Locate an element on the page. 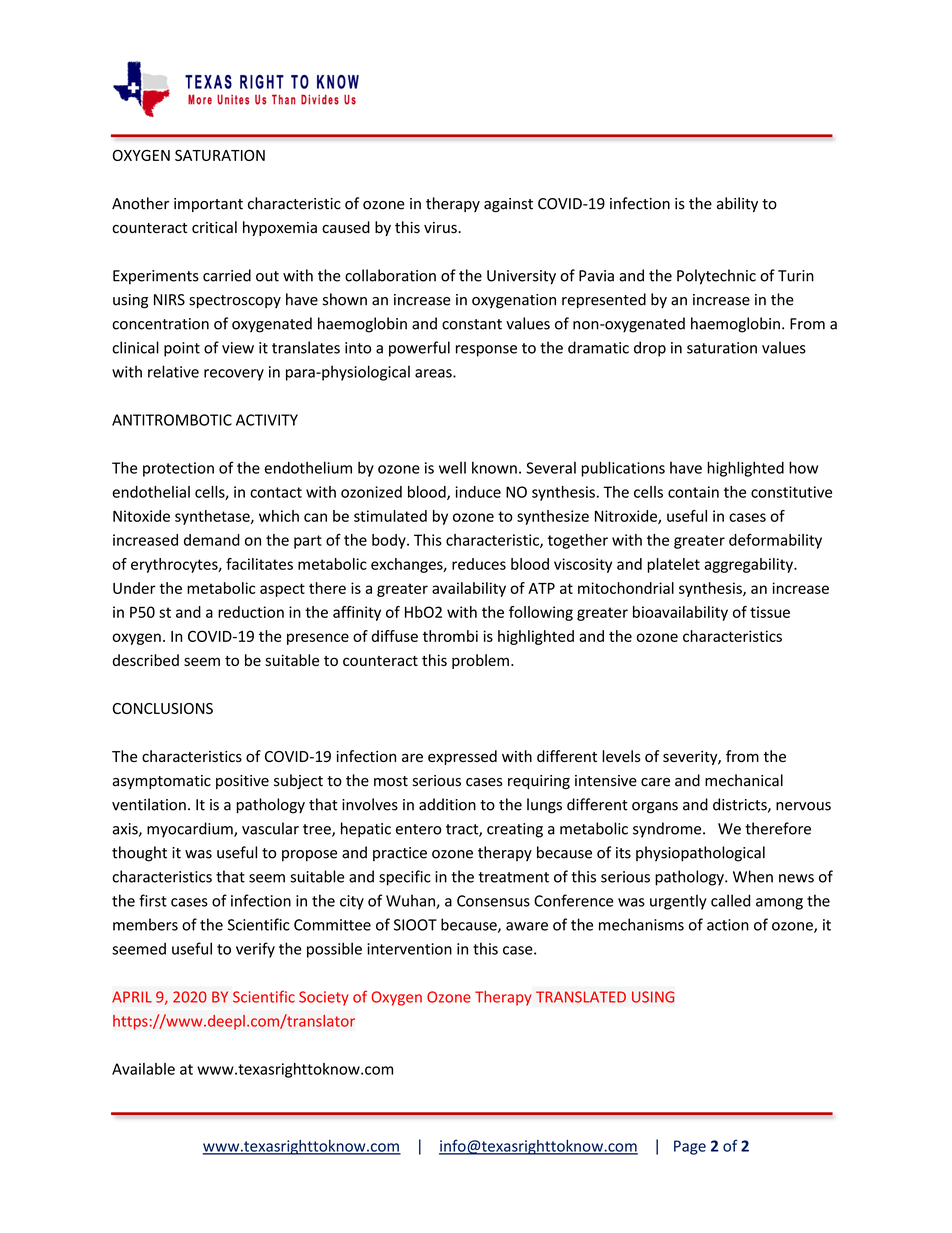 This image has width=952, height=1233. Polytechnic is located at coordinates (716, 277).
